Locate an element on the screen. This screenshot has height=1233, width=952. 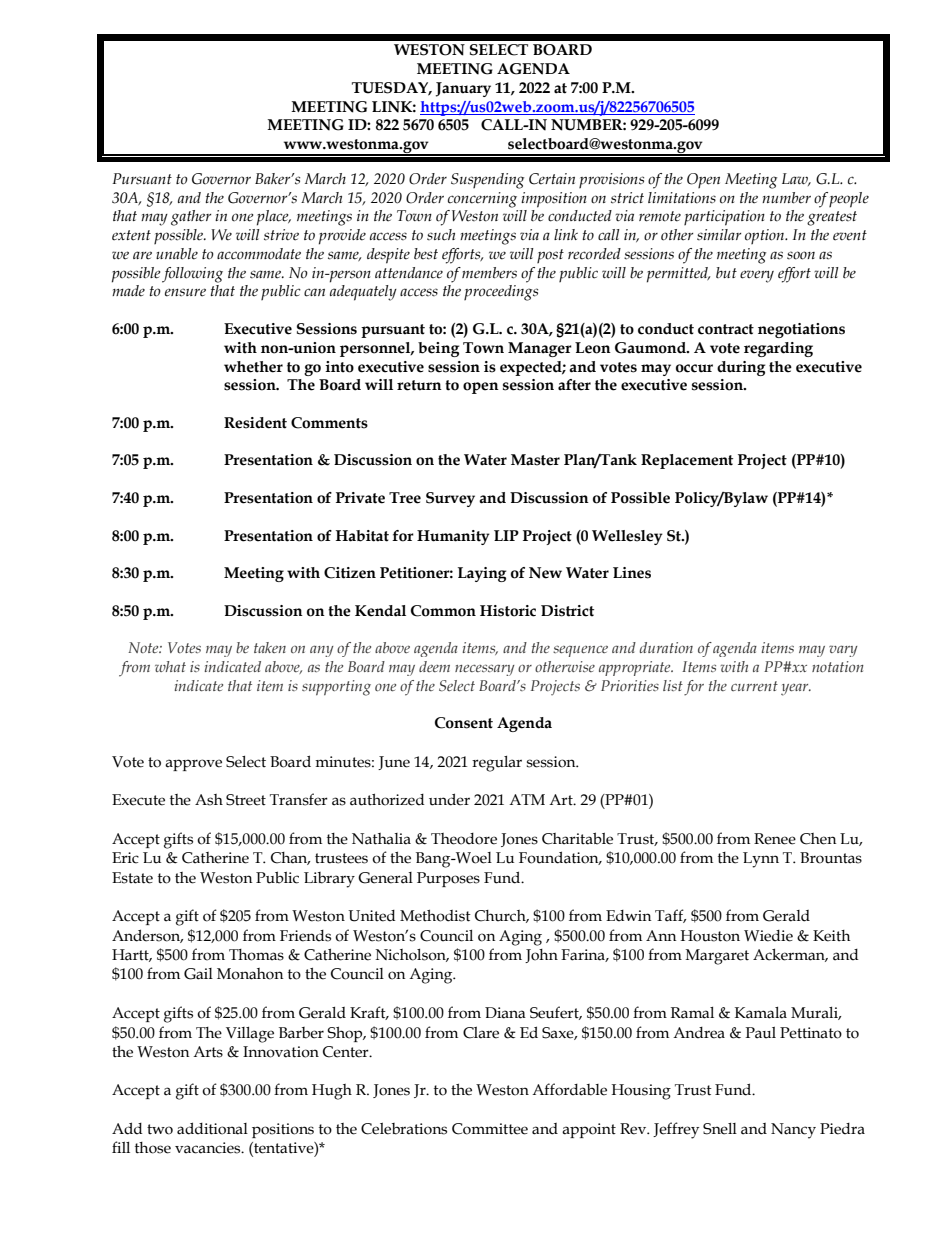
limitations is located at coordinates (682, 198).
